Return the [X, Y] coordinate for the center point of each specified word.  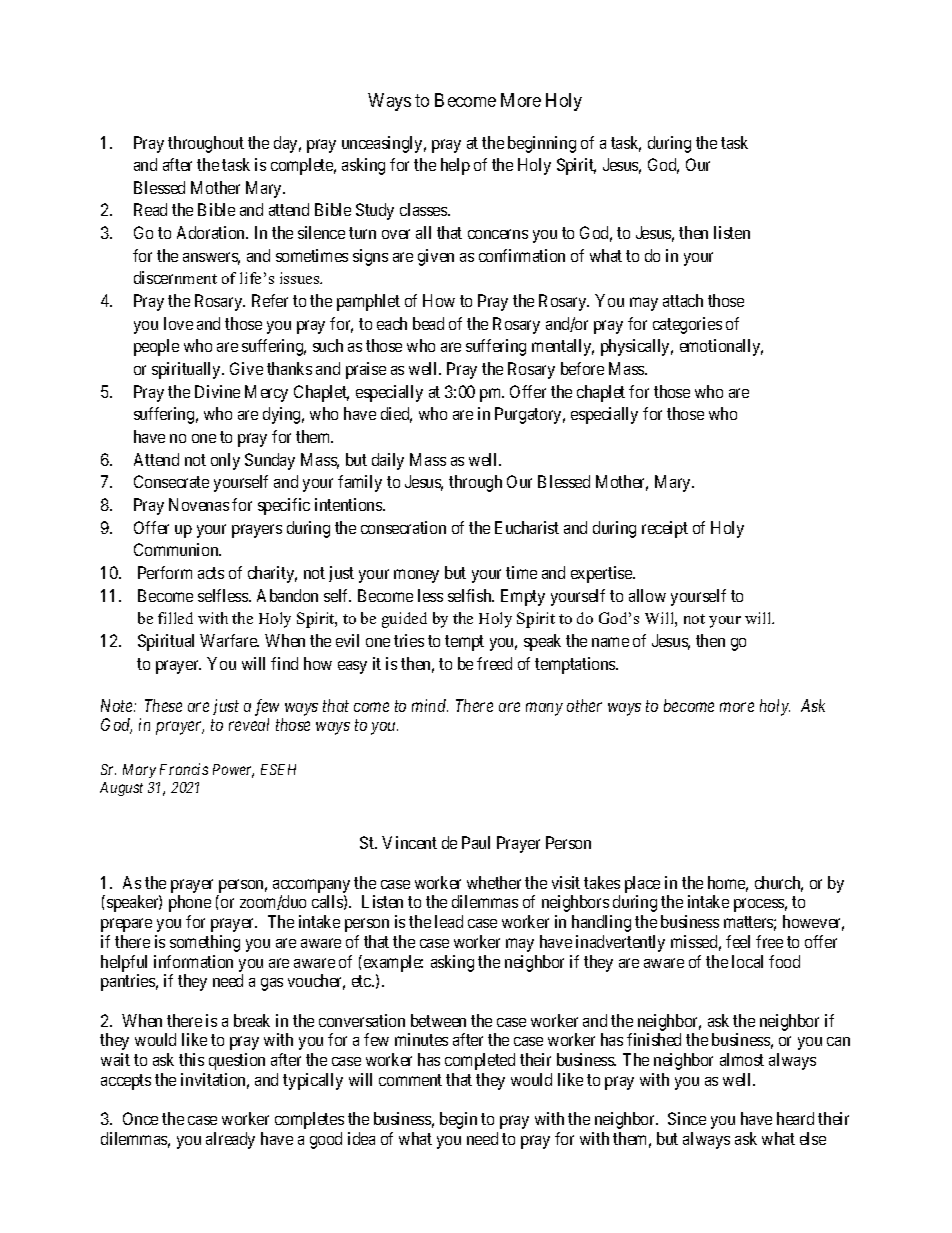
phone [190, 903]
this [191, 1059]
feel [738, 941]
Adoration [212, 232]
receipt [665, 529]
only [225, 461]
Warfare [229, 640]
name [610, 642]
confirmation [522, 255]
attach [683, 300]
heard [795, 1118]
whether [494, 882]
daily [388, 461]
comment [410, 1080]
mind [430, 705]
